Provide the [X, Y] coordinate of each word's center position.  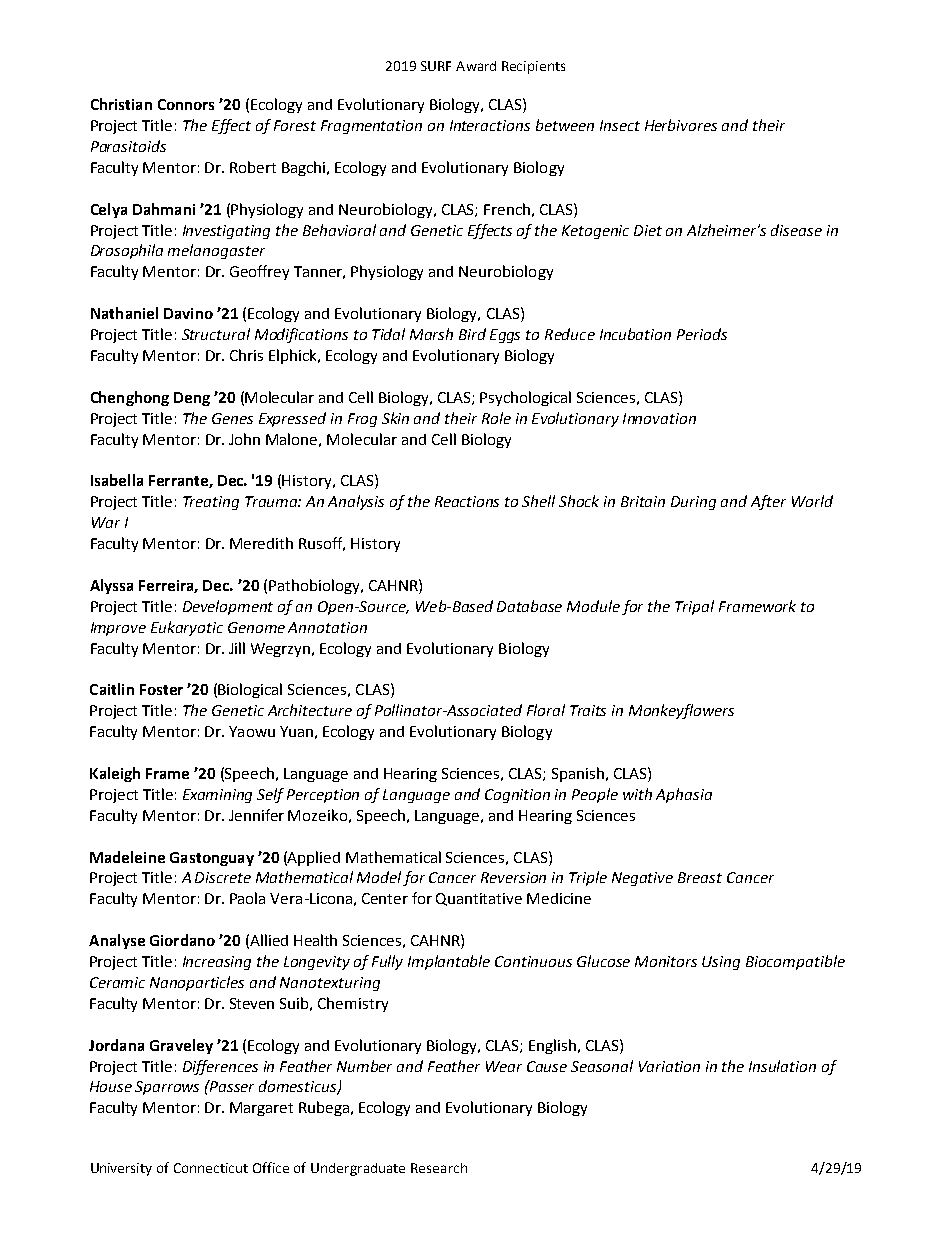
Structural [216, 334]
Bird [472, 334]
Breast [700, 877]
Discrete [223, 877]
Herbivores [681, 125]
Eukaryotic [187, 628]
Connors [186, 104]
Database [529, 606]
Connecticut [211, 1168]
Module [593, 606]
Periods [702, 334]
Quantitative [479, 899]
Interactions [490, 125]
